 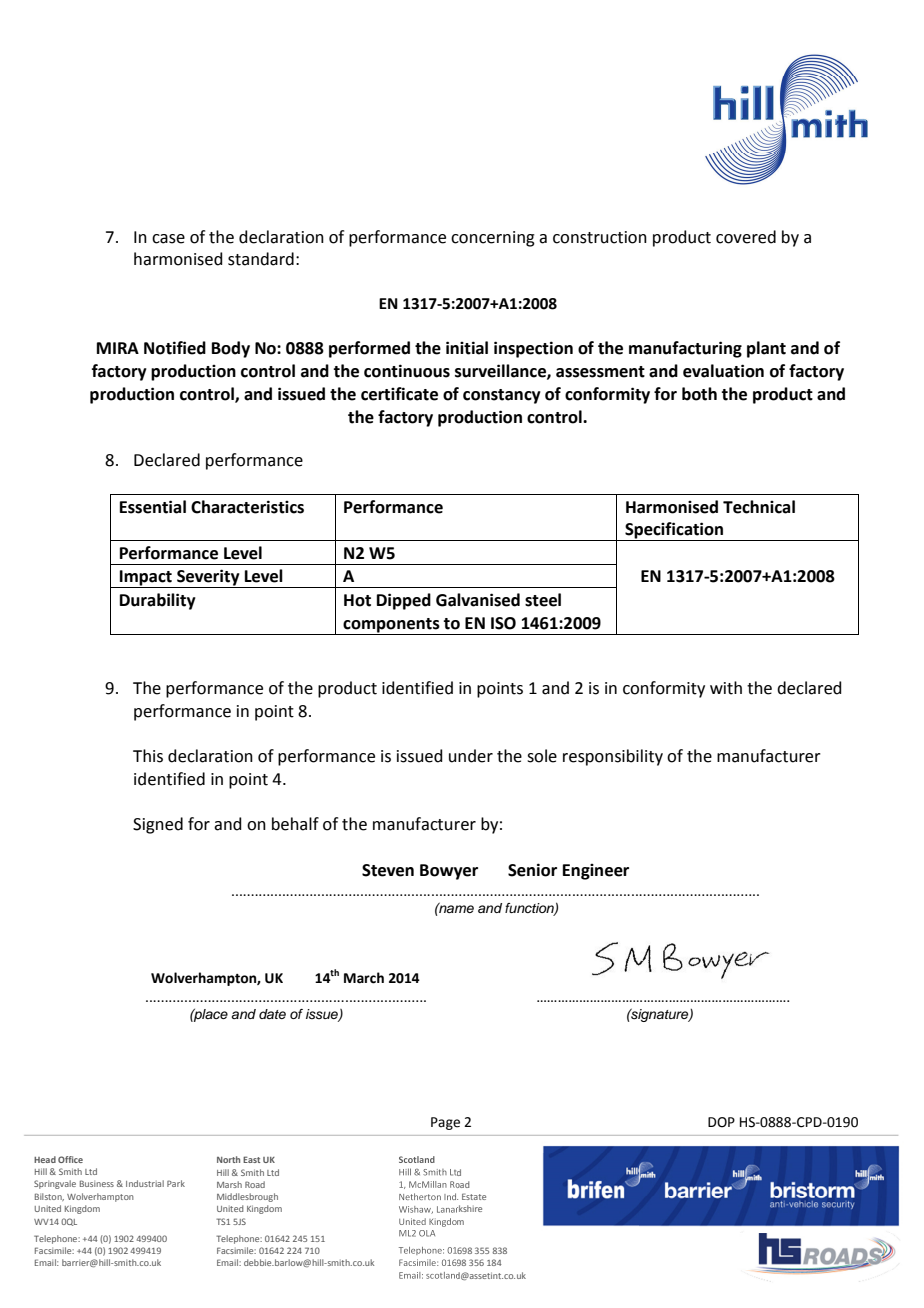 I want to click on concerning, so click(x=493, y=239).
